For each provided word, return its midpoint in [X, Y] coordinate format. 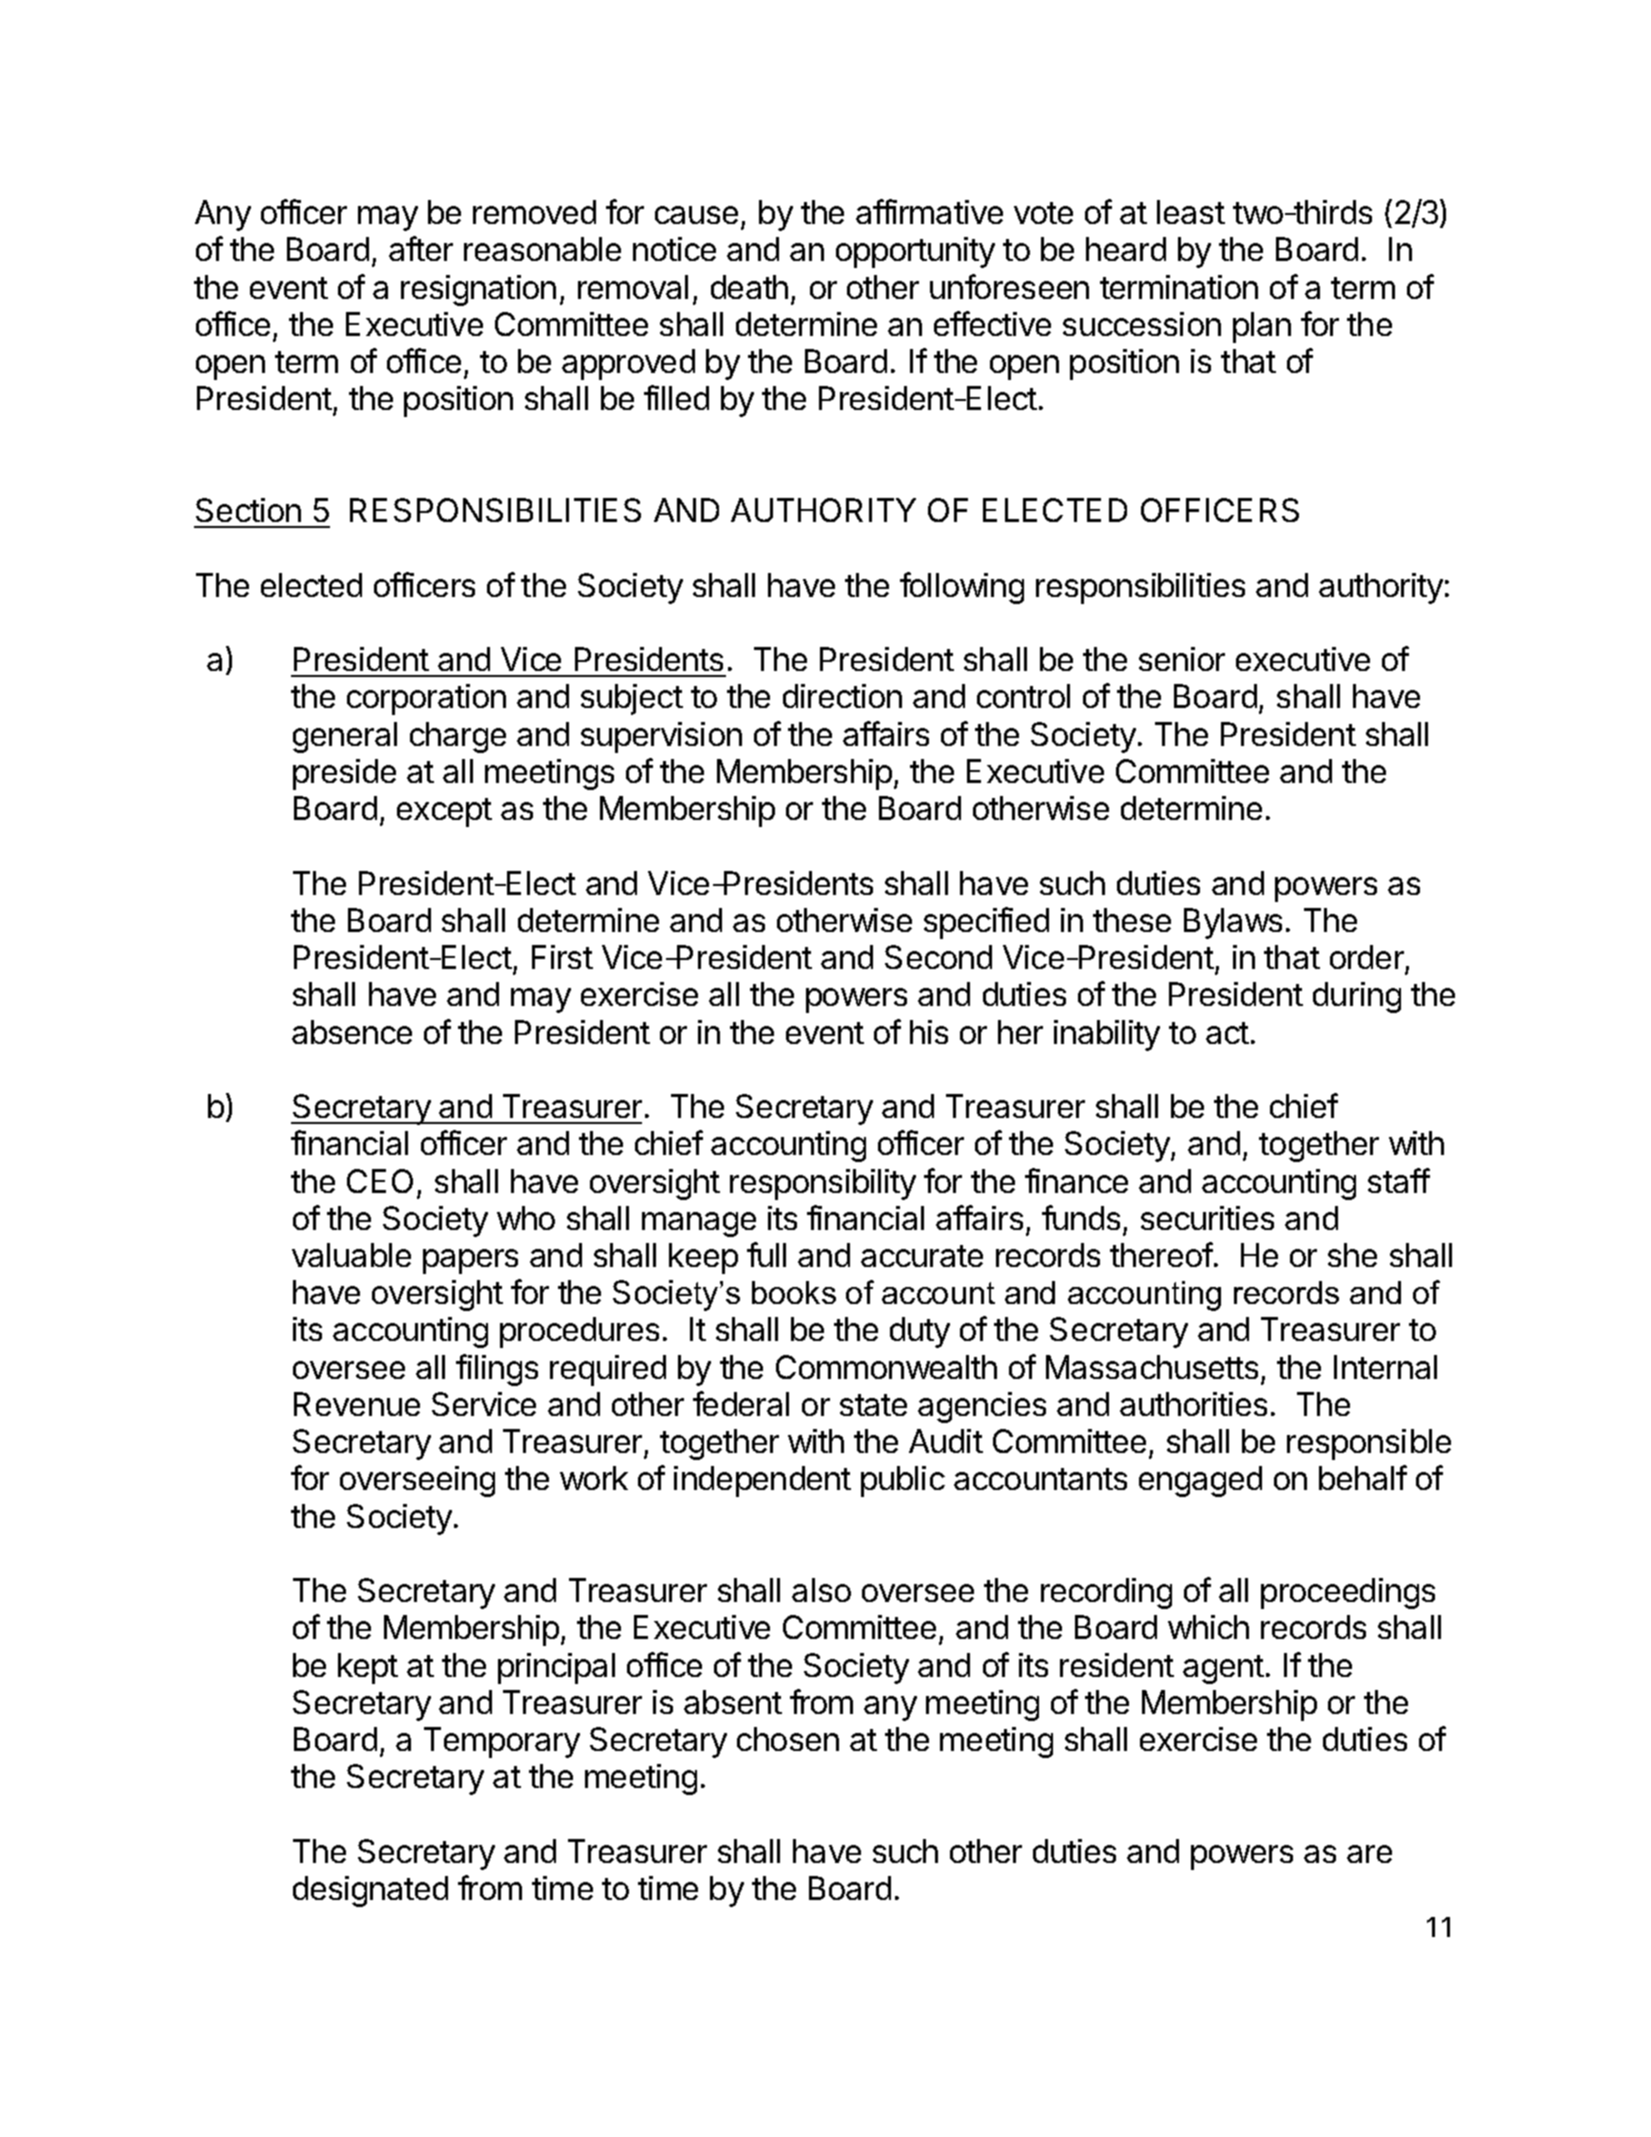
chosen [788, 1739]
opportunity [915, 252]
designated [370, 1891]
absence [352, 1032]
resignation [478, 290]
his [929, 1032]
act [1227, 1033]
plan [1262, 327]
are [1369, 1854]
